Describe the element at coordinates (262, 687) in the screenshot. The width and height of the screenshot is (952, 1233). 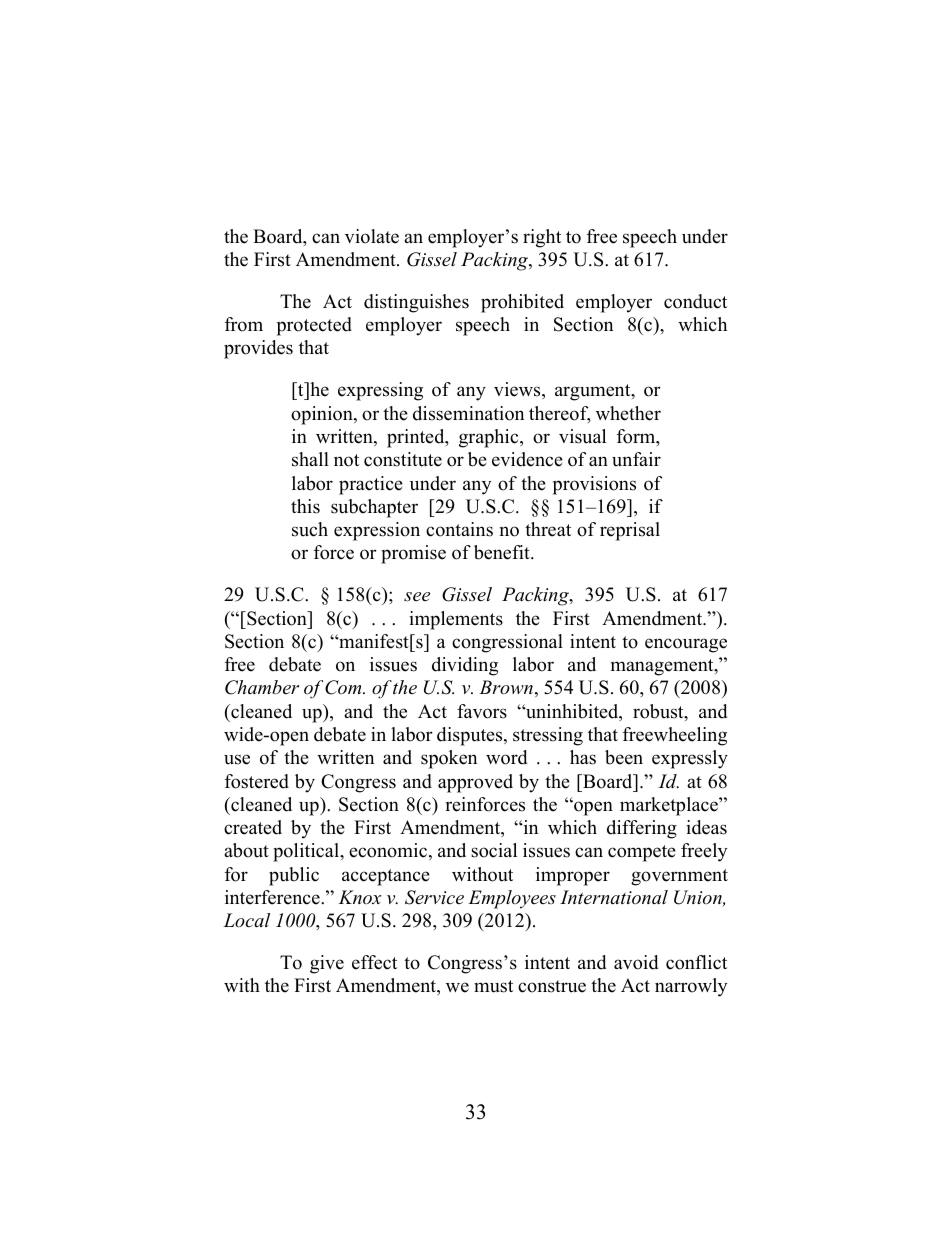
I see `Chamber` at that location.
